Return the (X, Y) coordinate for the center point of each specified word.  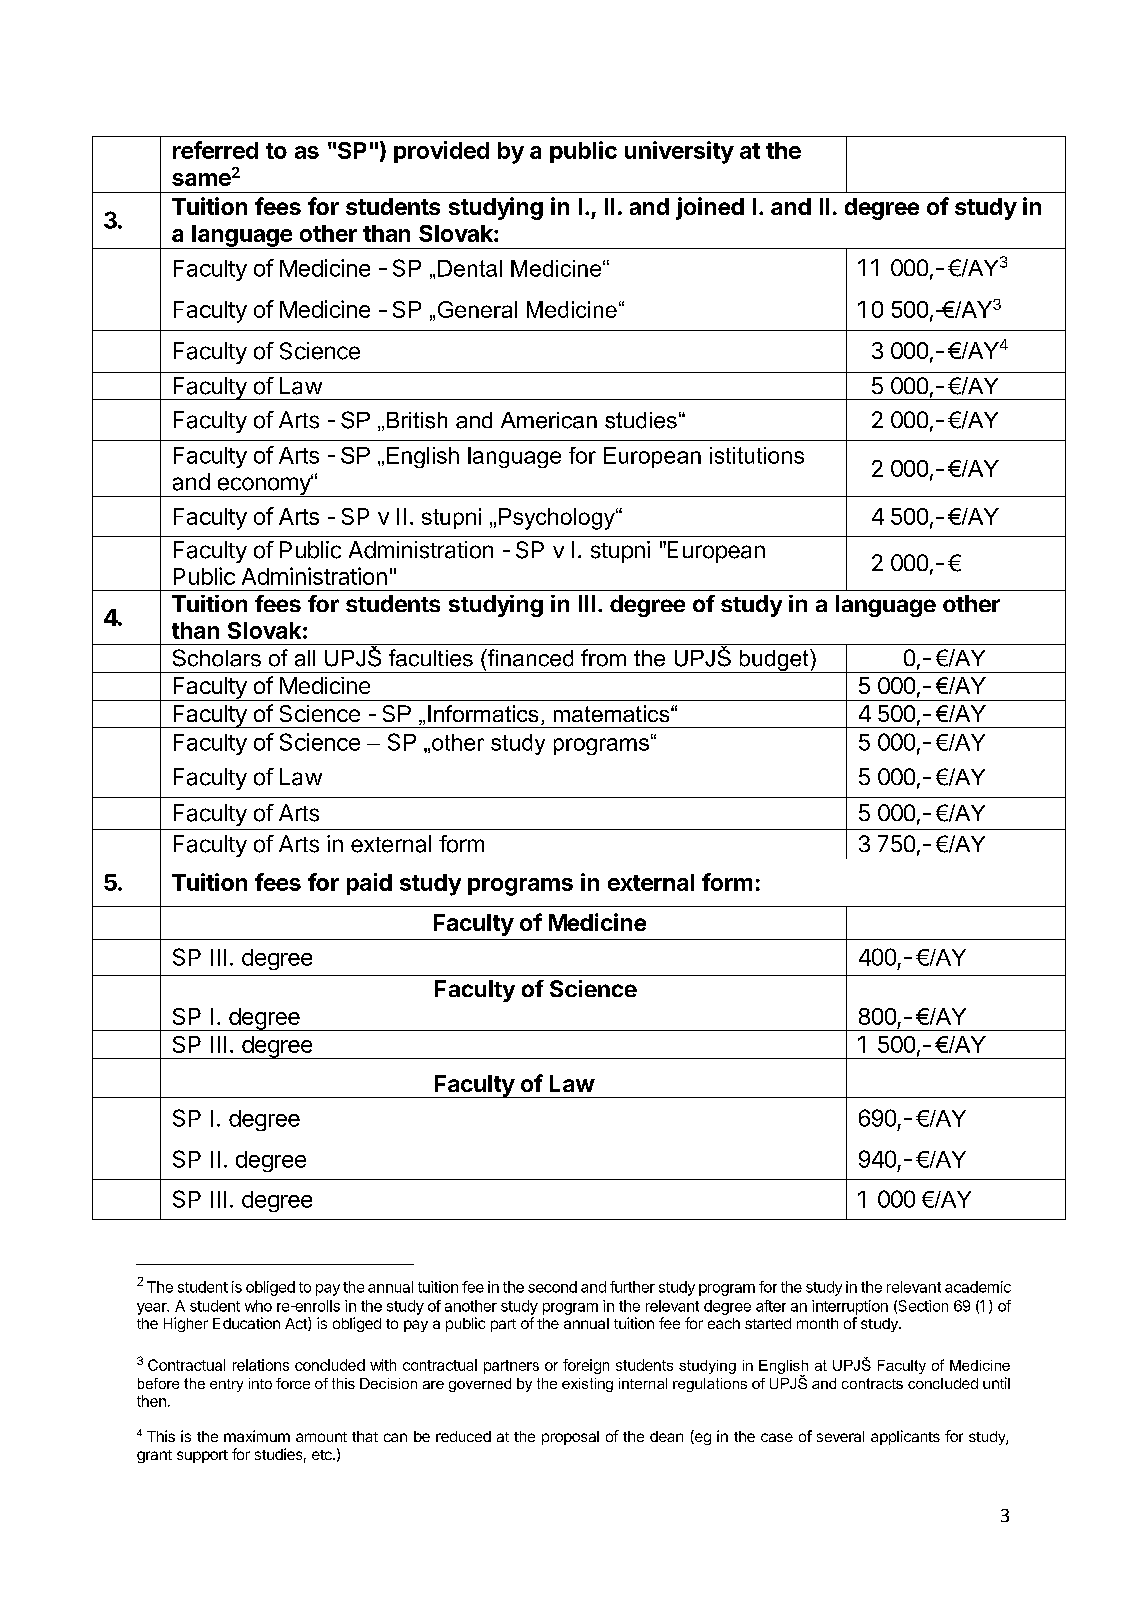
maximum (257, 1436)
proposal (570, 1438)
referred (215, 150)
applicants (905, 1437)
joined (710, 208)
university (679, 152)
